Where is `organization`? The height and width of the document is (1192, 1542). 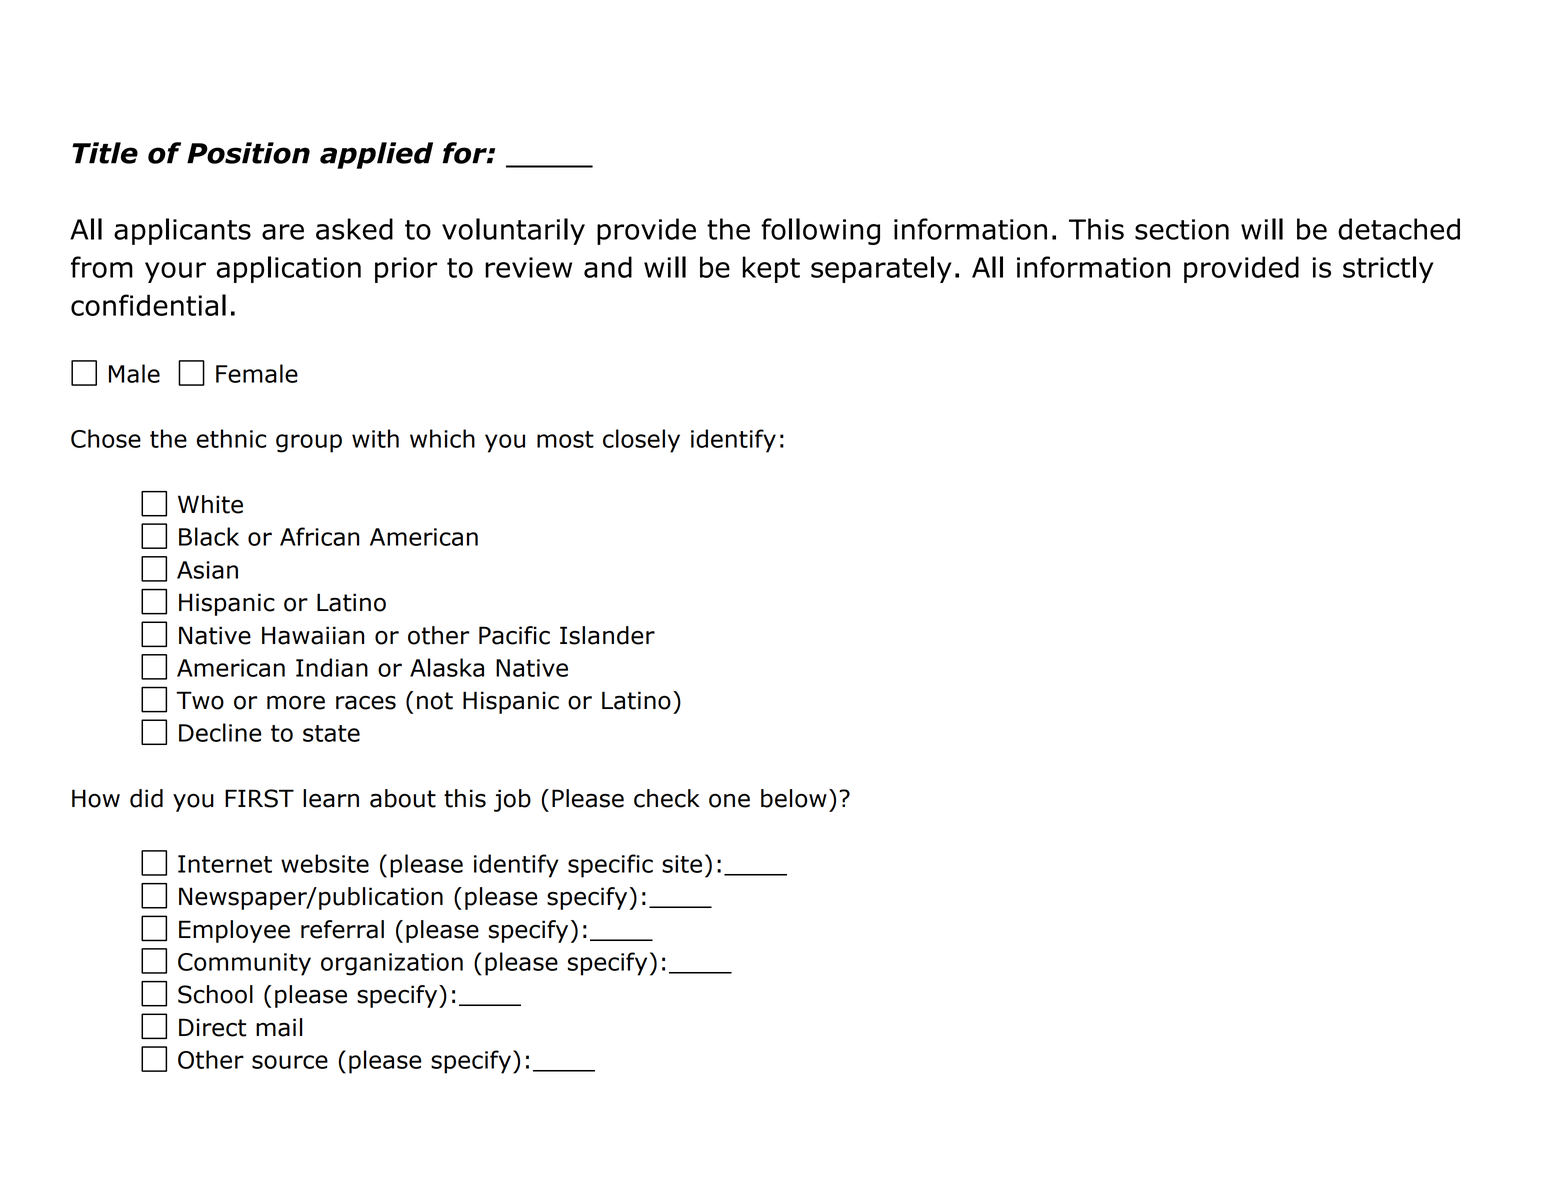 organization is located at coordinates (392, 964).
